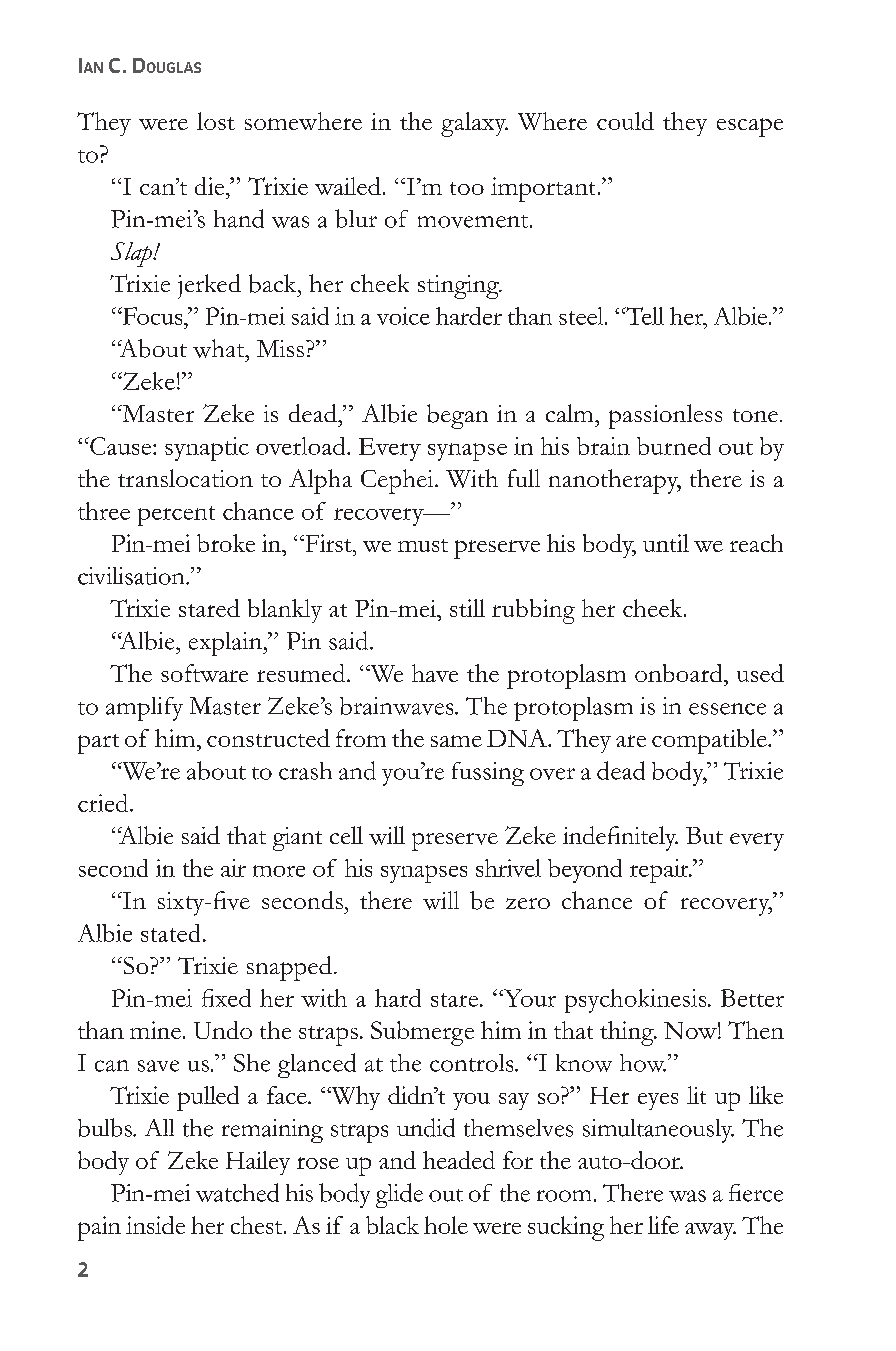 This page has width=896, height=1351. What do you see at coordinates (423, 545) in the page?
I see `must` at bounding box center [423, 545].
